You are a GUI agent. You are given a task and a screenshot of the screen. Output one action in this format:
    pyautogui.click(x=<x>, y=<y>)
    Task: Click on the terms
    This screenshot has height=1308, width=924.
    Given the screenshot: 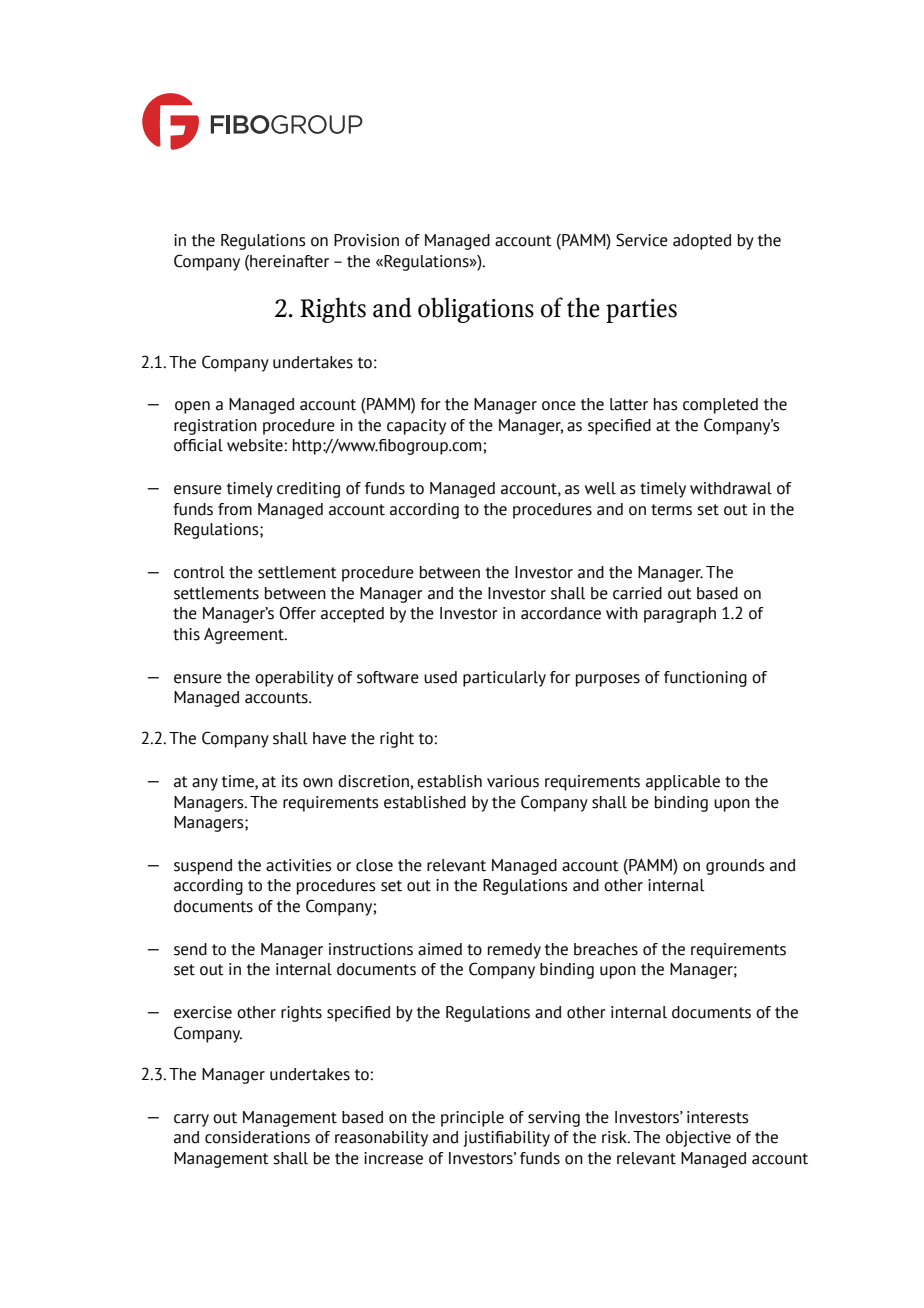 What is the action you would take?
    pyautogui.click(x=671, y=510)
